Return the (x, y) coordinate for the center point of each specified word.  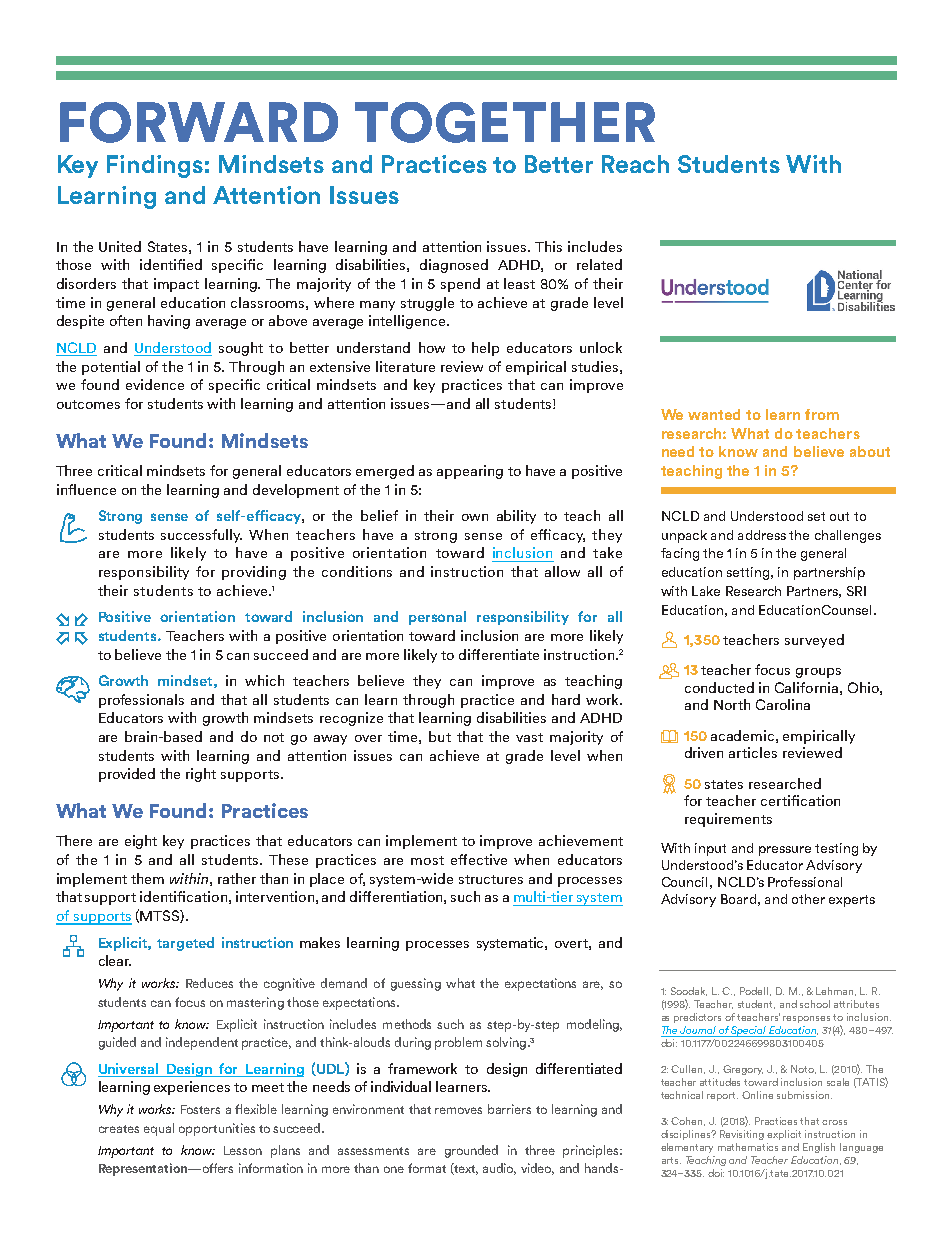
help (485, 349)
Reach (635, 164)
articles (753, 752)
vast (529, 737)
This (548, 246)
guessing (416, 984)
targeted (185, 944)
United (120, 246)
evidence (155, 384)
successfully (201, 536)
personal (437, 618)
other (808, 899)
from (822, 414)
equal (159, 1129)
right (201, 775)
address (762, 535)
